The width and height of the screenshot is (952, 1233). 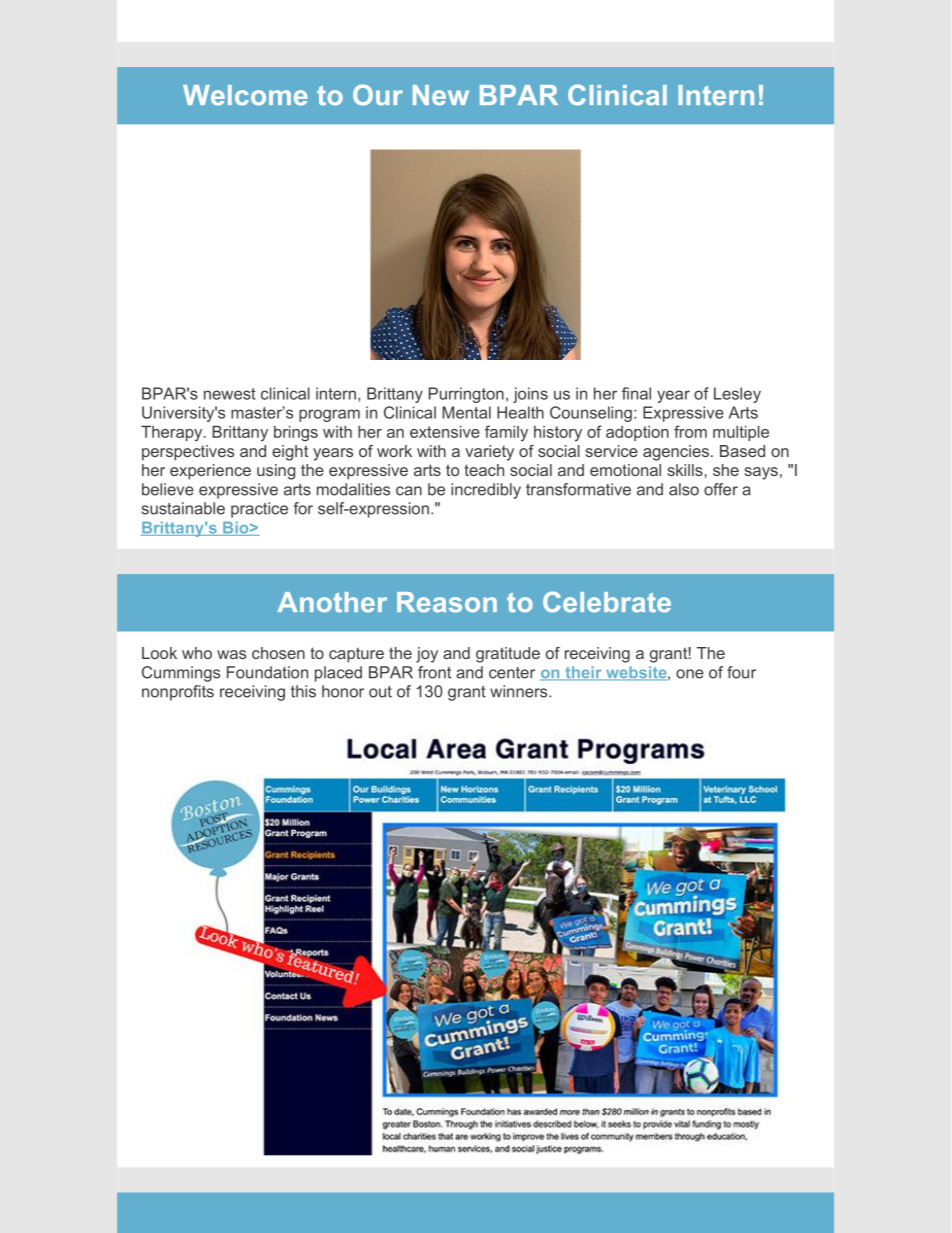 What do you see at coordinates (434, 672) in the screenshot?
I see `front` at bounding box center [434, 672].
